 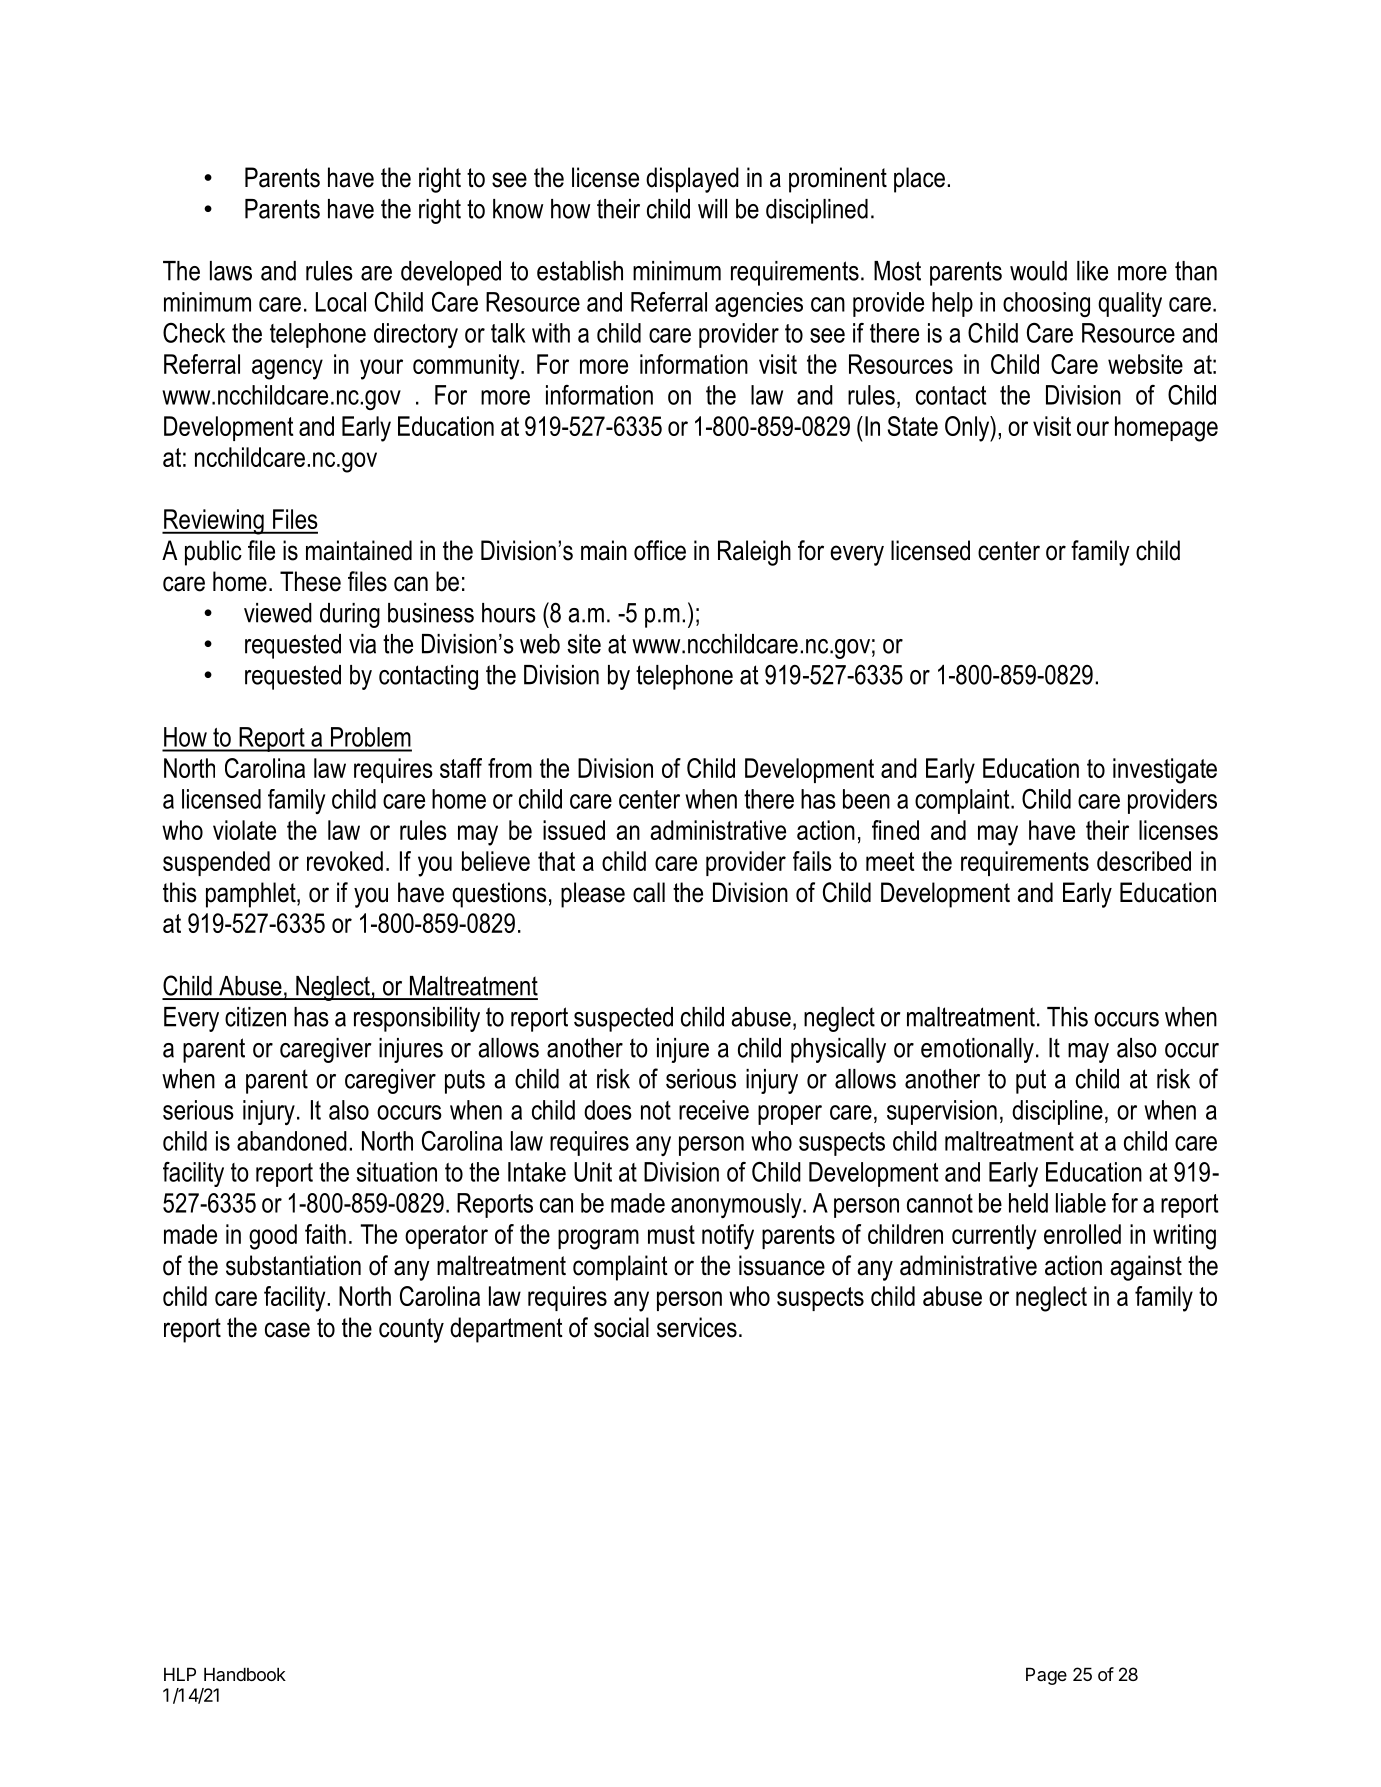 I want to click on will, so click(x=712, y=209).
